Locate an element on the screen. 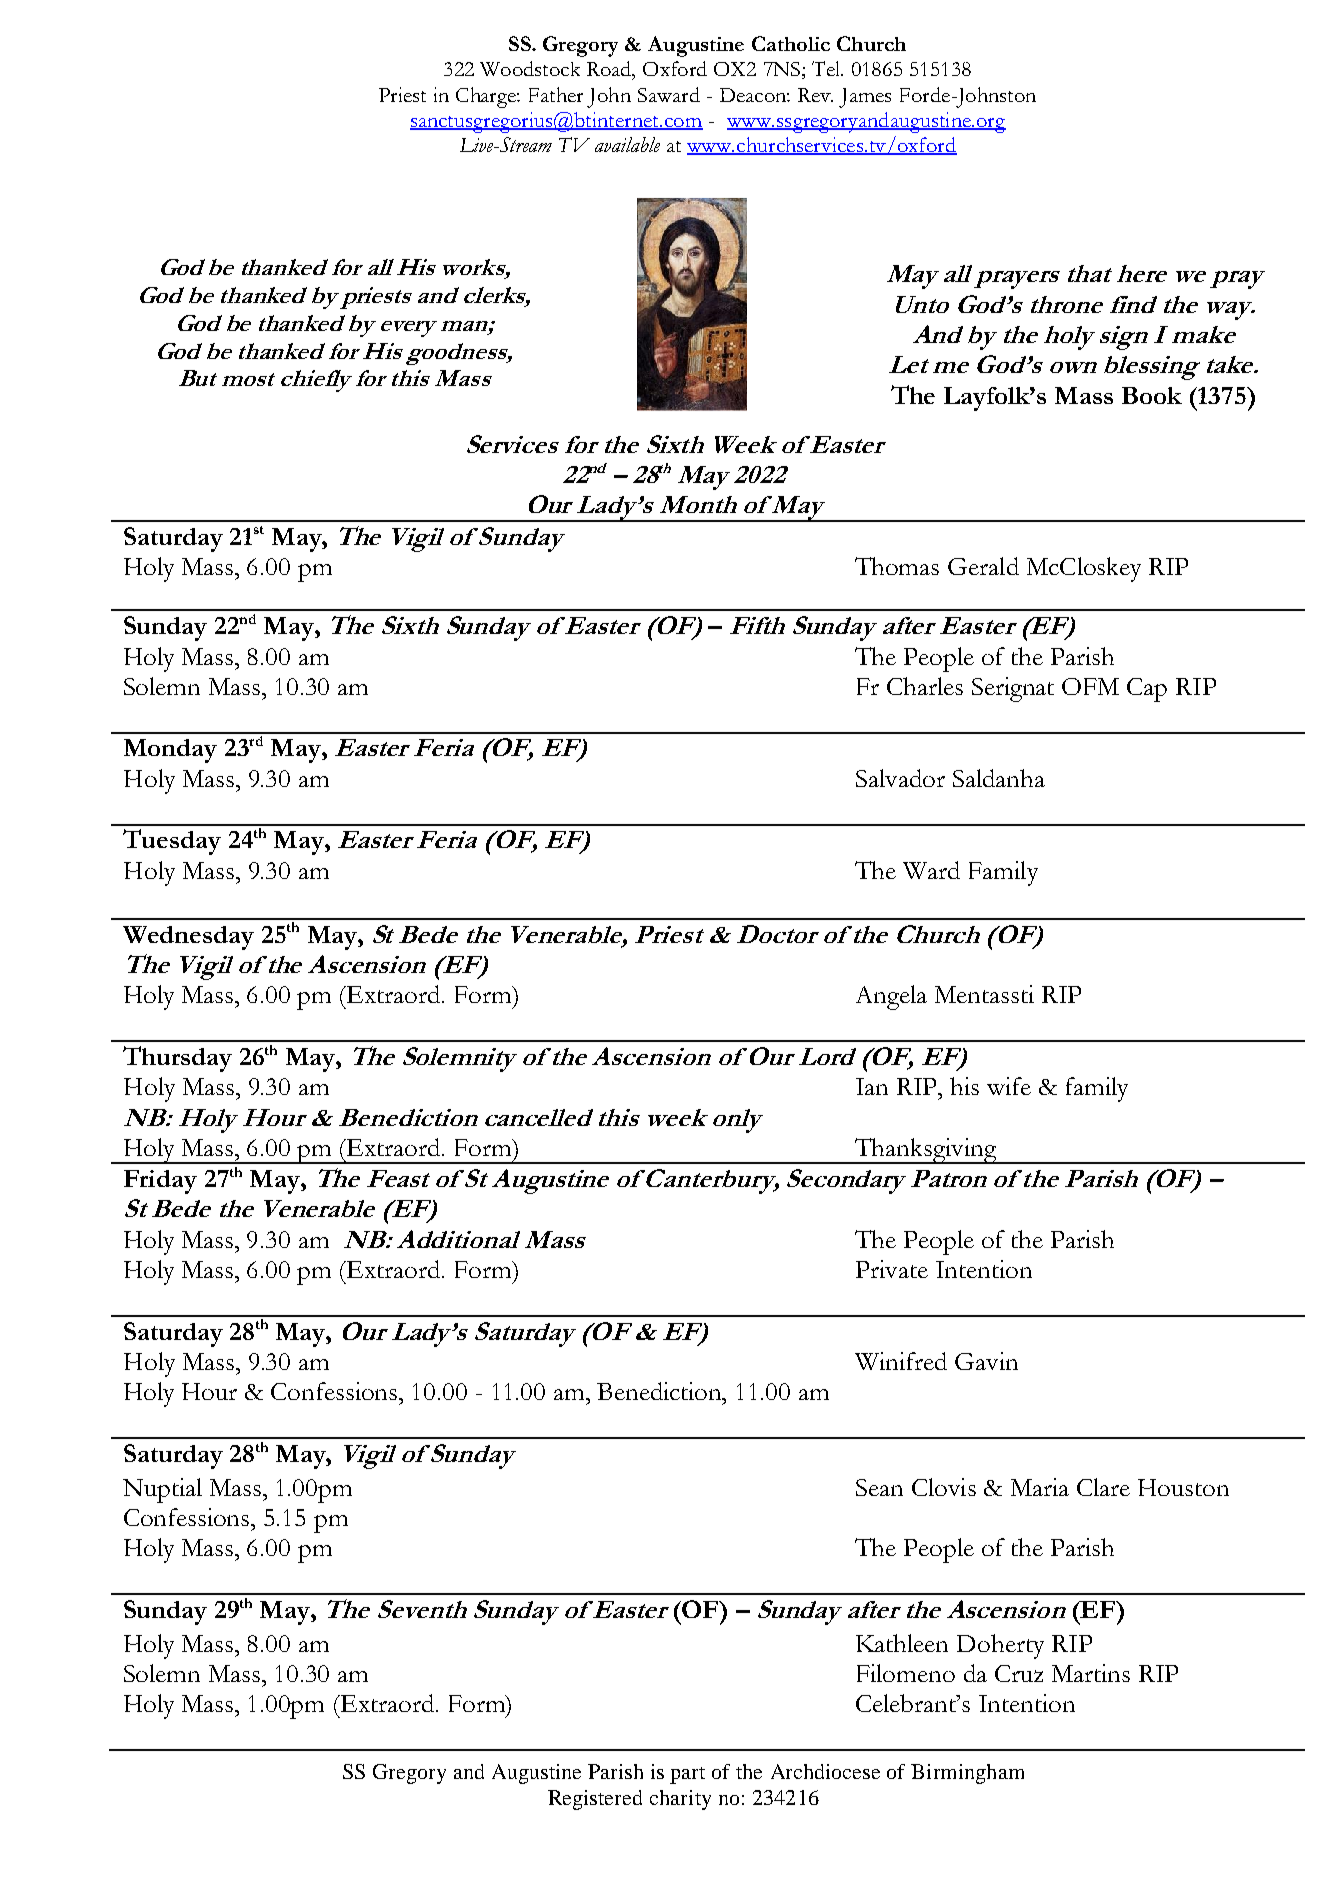 The width and height of the screenshot is (1336, 1889). Woodstock is located at coordinates (530, 68).
